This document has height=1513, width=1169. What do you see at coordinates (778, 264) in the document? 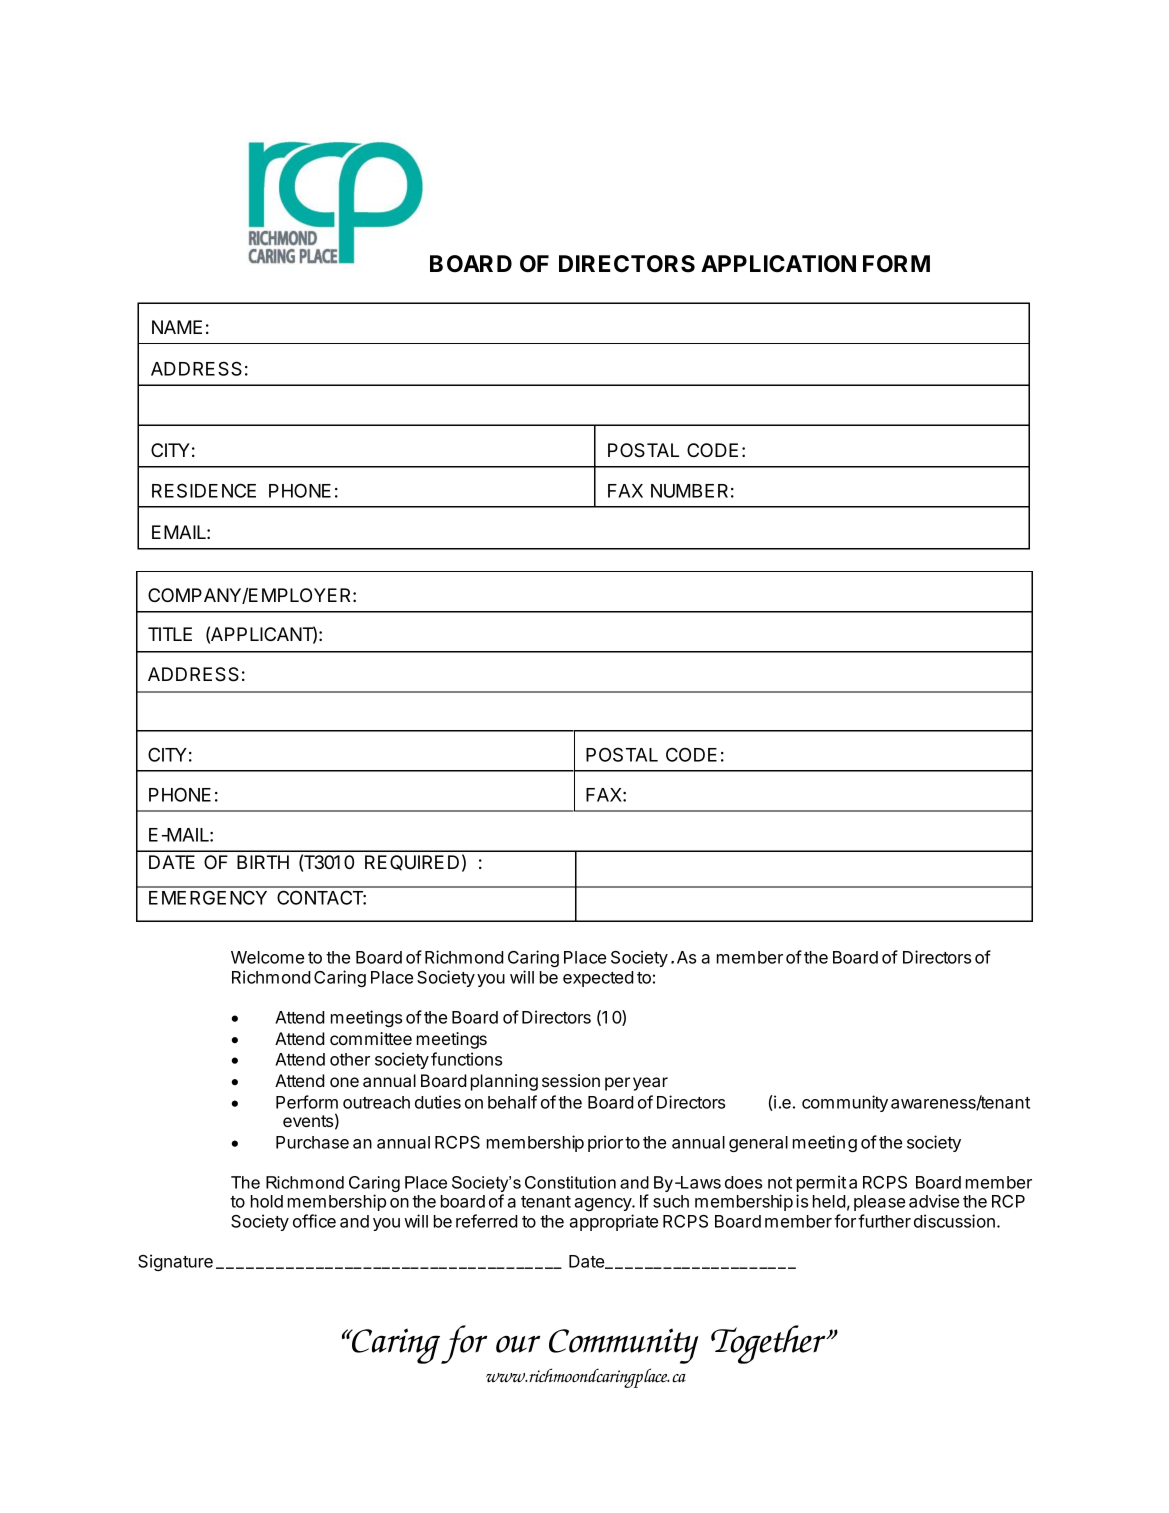
I see `APPLICATION` at bounding box center [778, 264].
